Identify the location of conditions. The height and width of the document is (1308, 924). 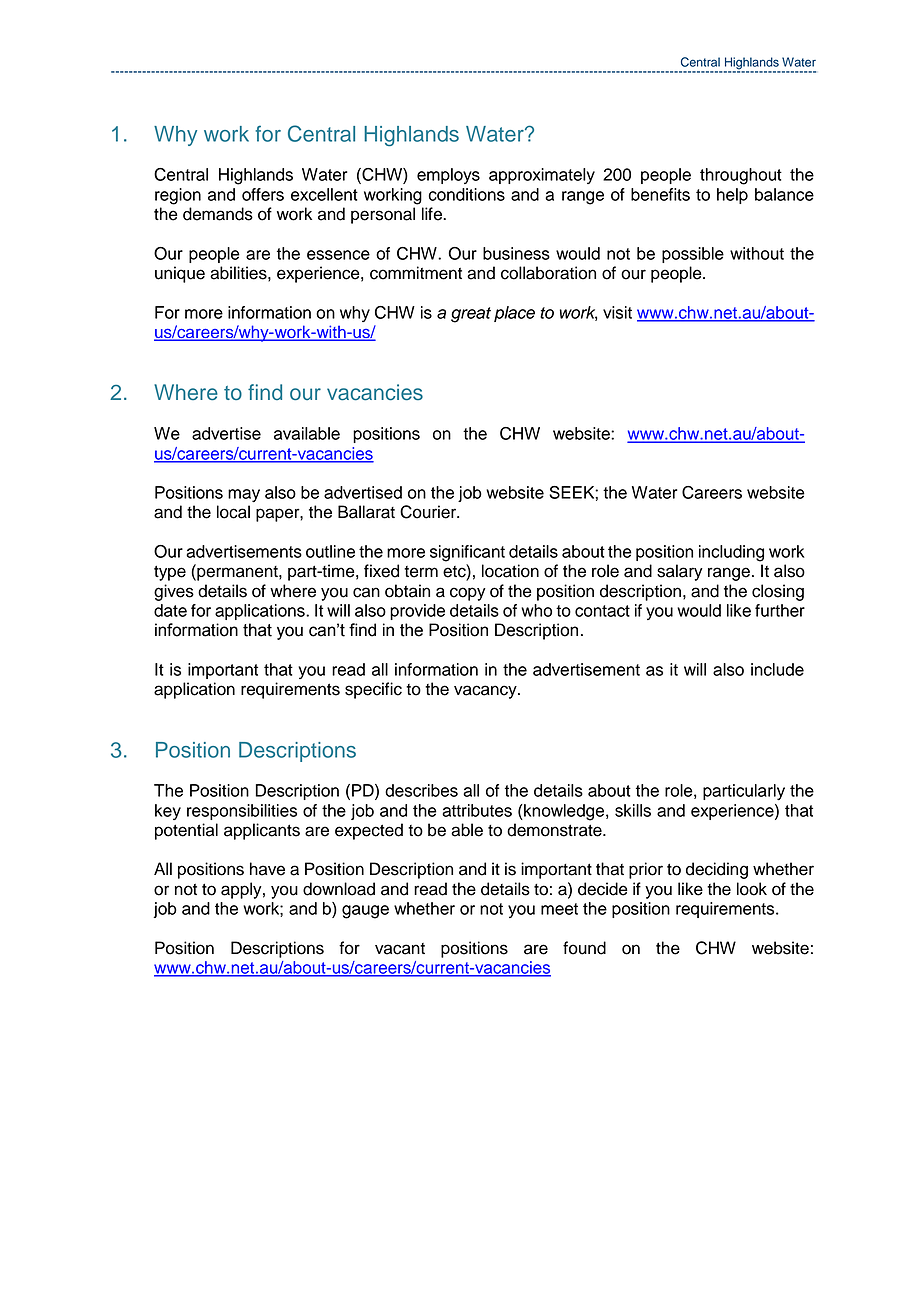
(467, 194).
